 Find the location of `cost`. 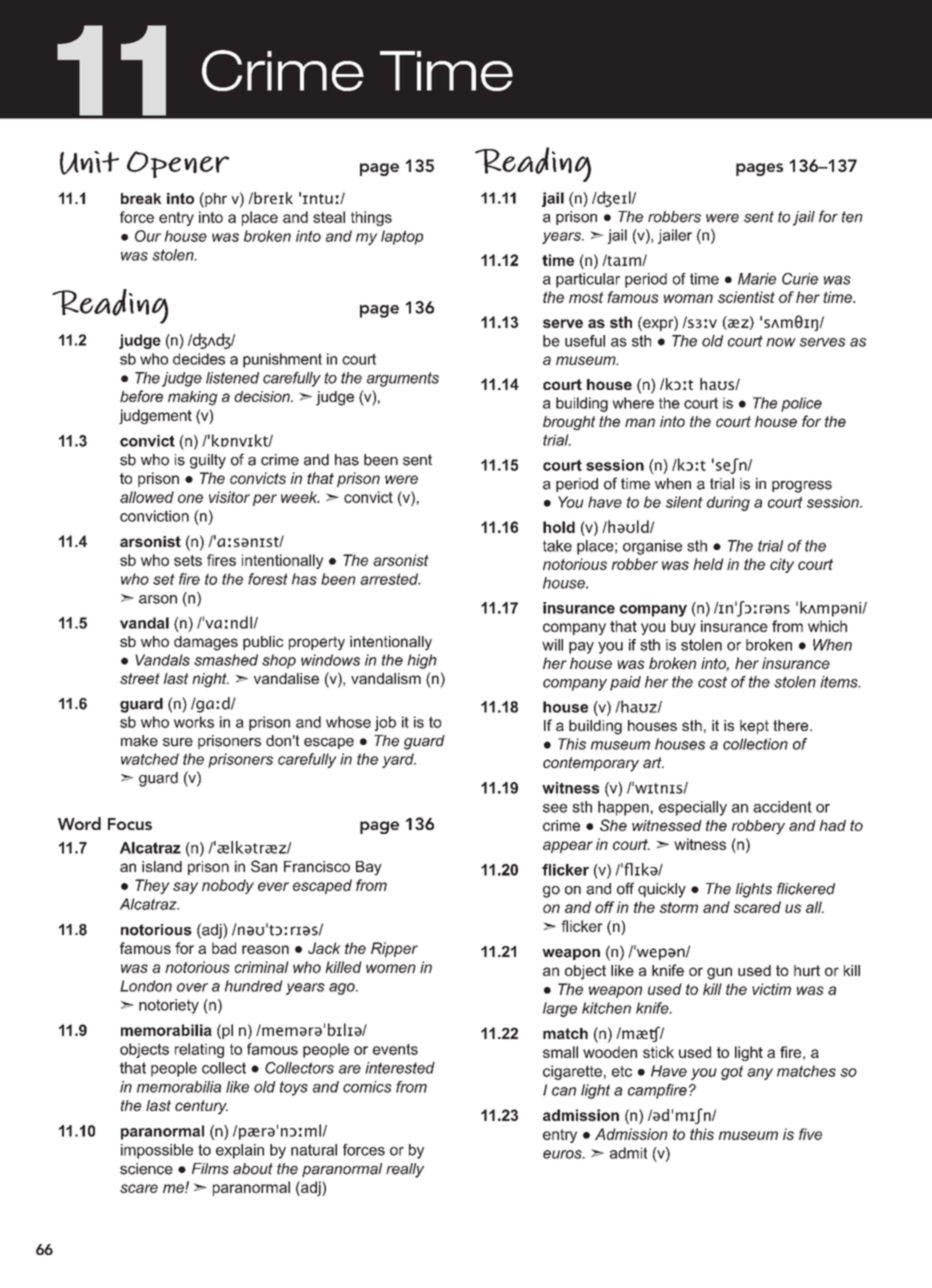

cost is located at coordinates (712, 682).
